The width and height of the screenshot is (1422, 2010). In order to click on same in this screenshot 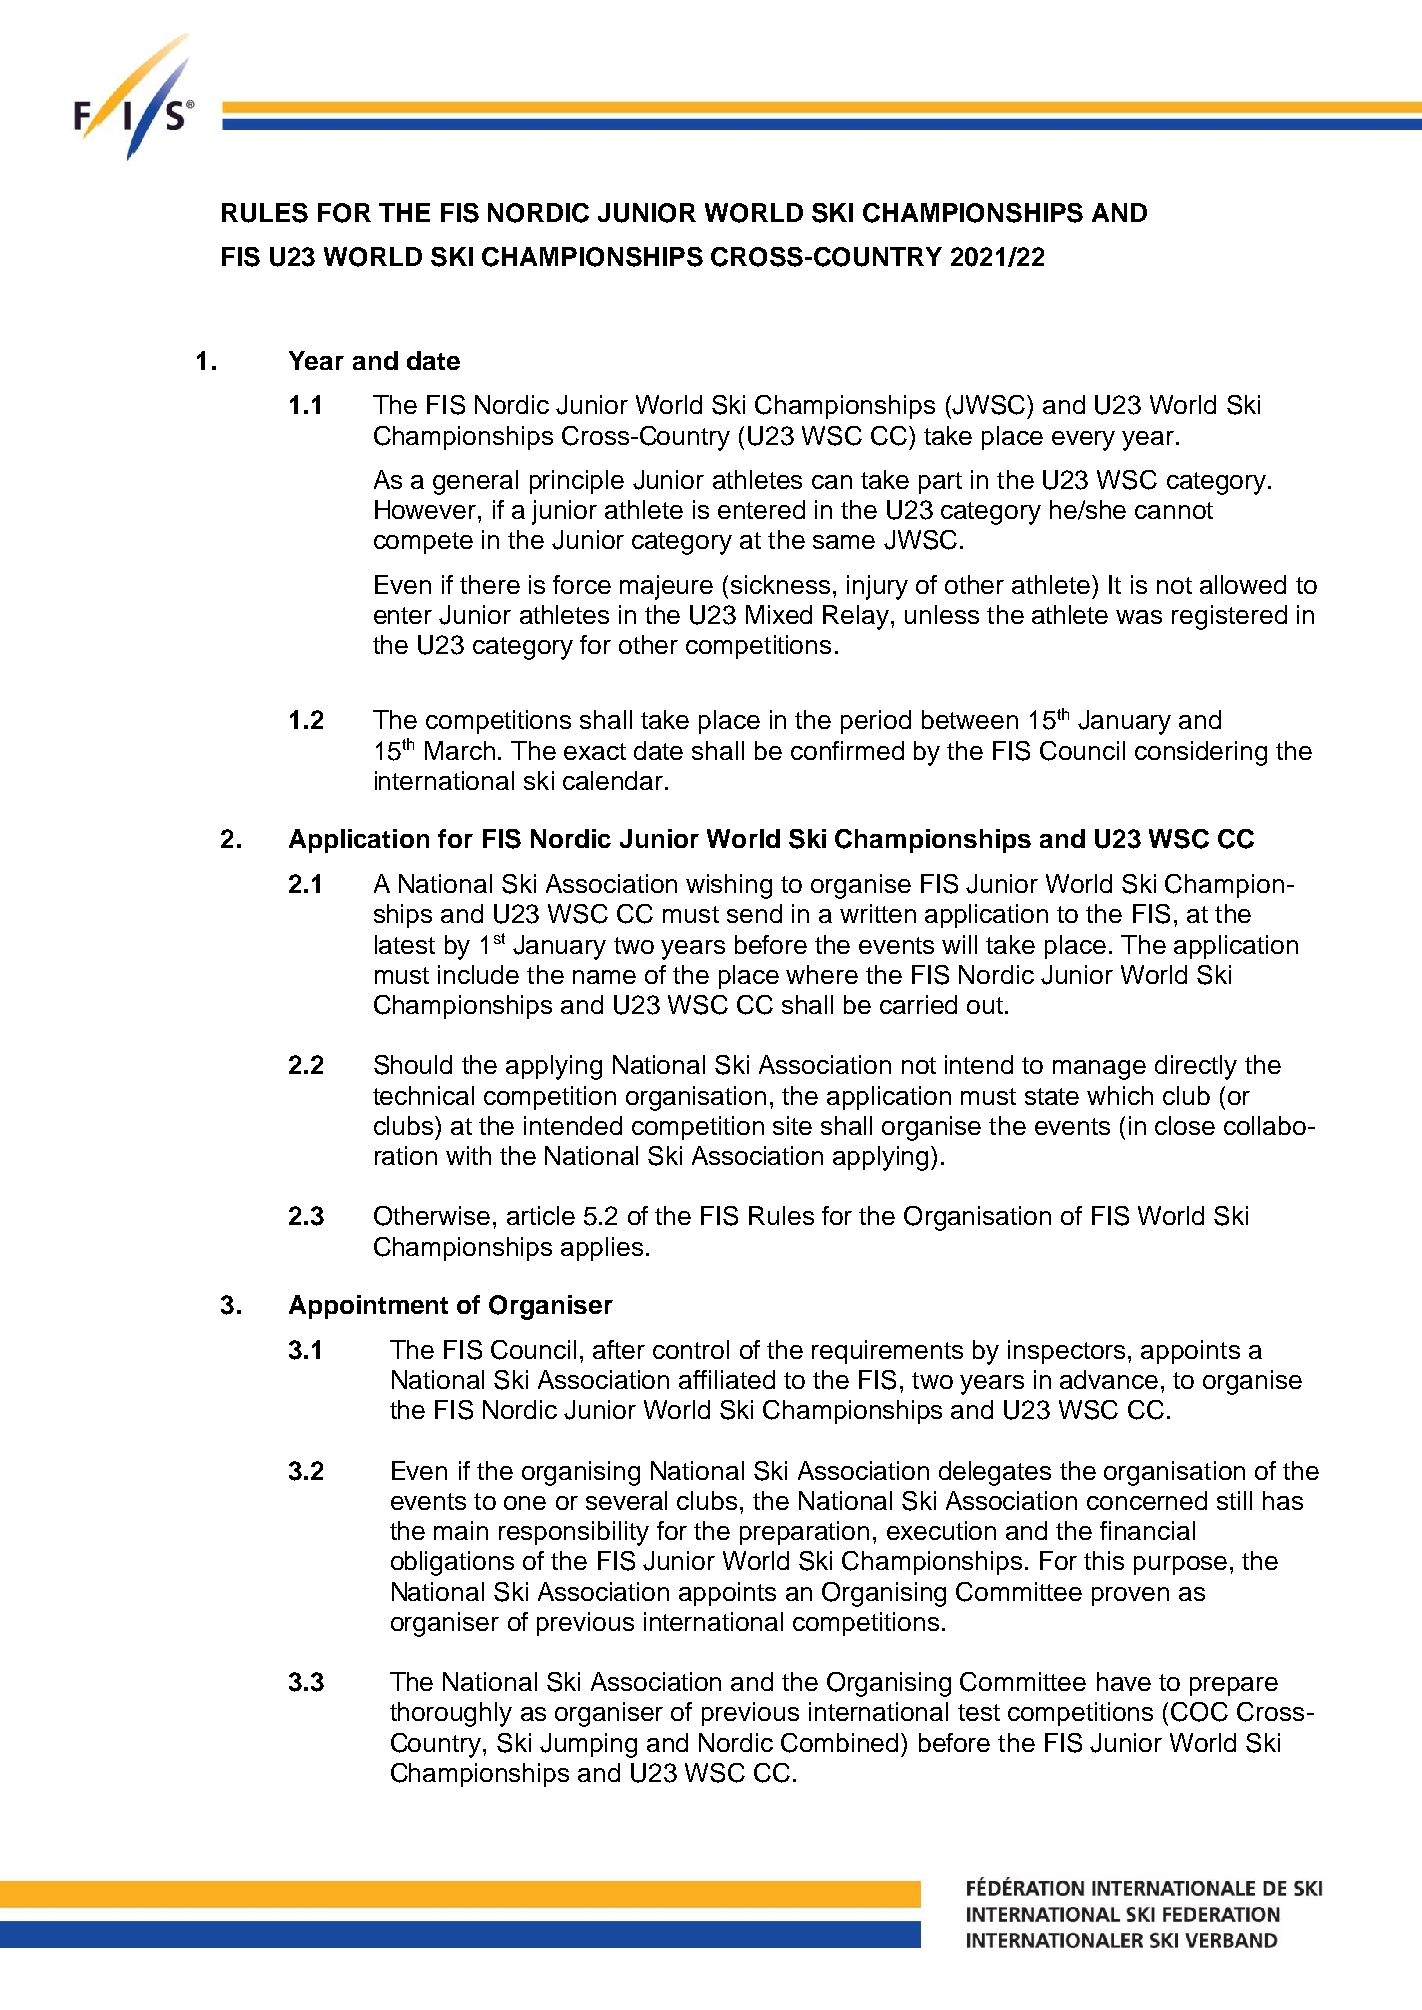, I will do `click(844, 542)`.
